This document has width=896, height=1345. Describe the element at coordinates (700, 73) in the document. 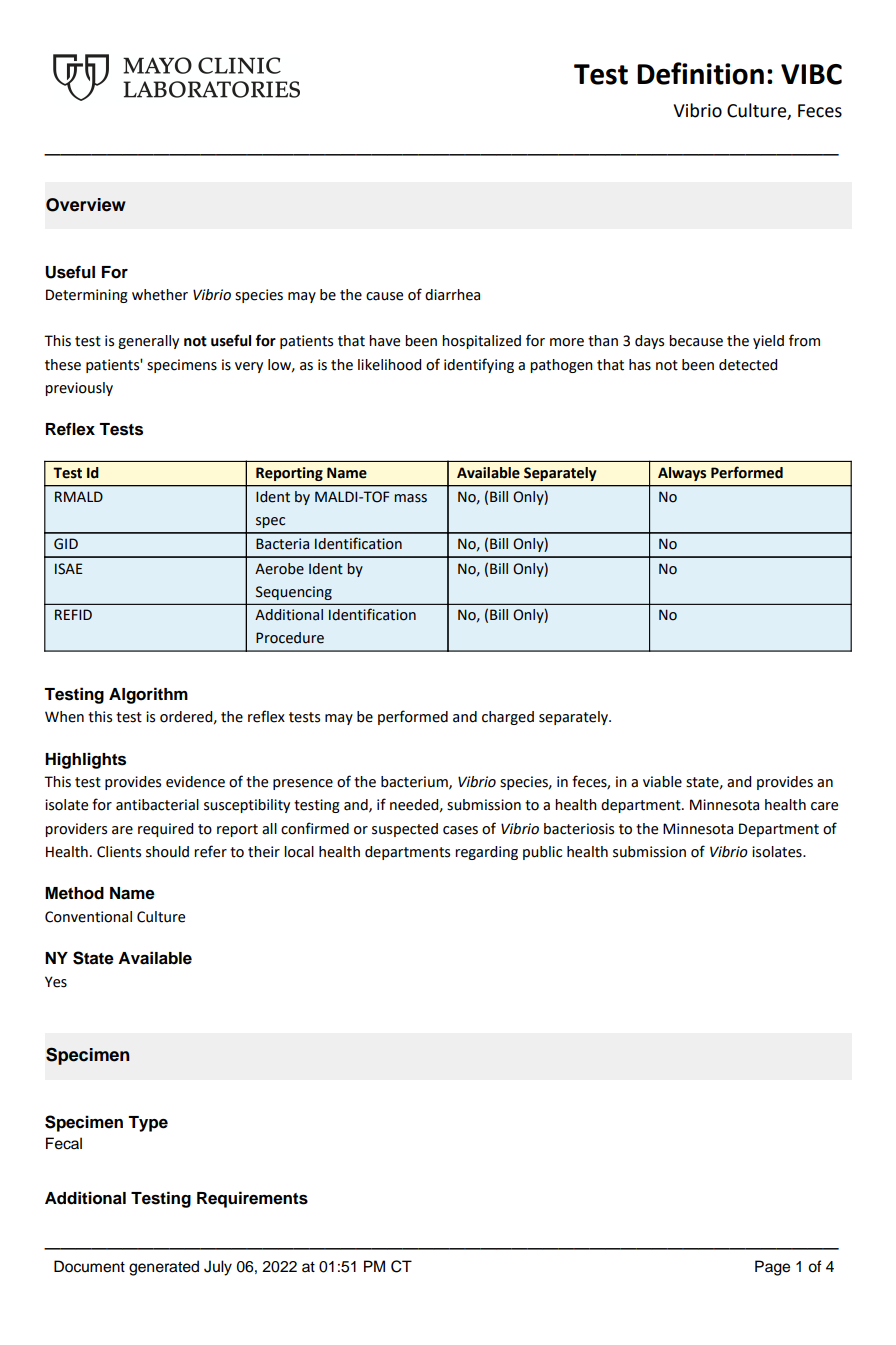

I see `Definition` at that location.
